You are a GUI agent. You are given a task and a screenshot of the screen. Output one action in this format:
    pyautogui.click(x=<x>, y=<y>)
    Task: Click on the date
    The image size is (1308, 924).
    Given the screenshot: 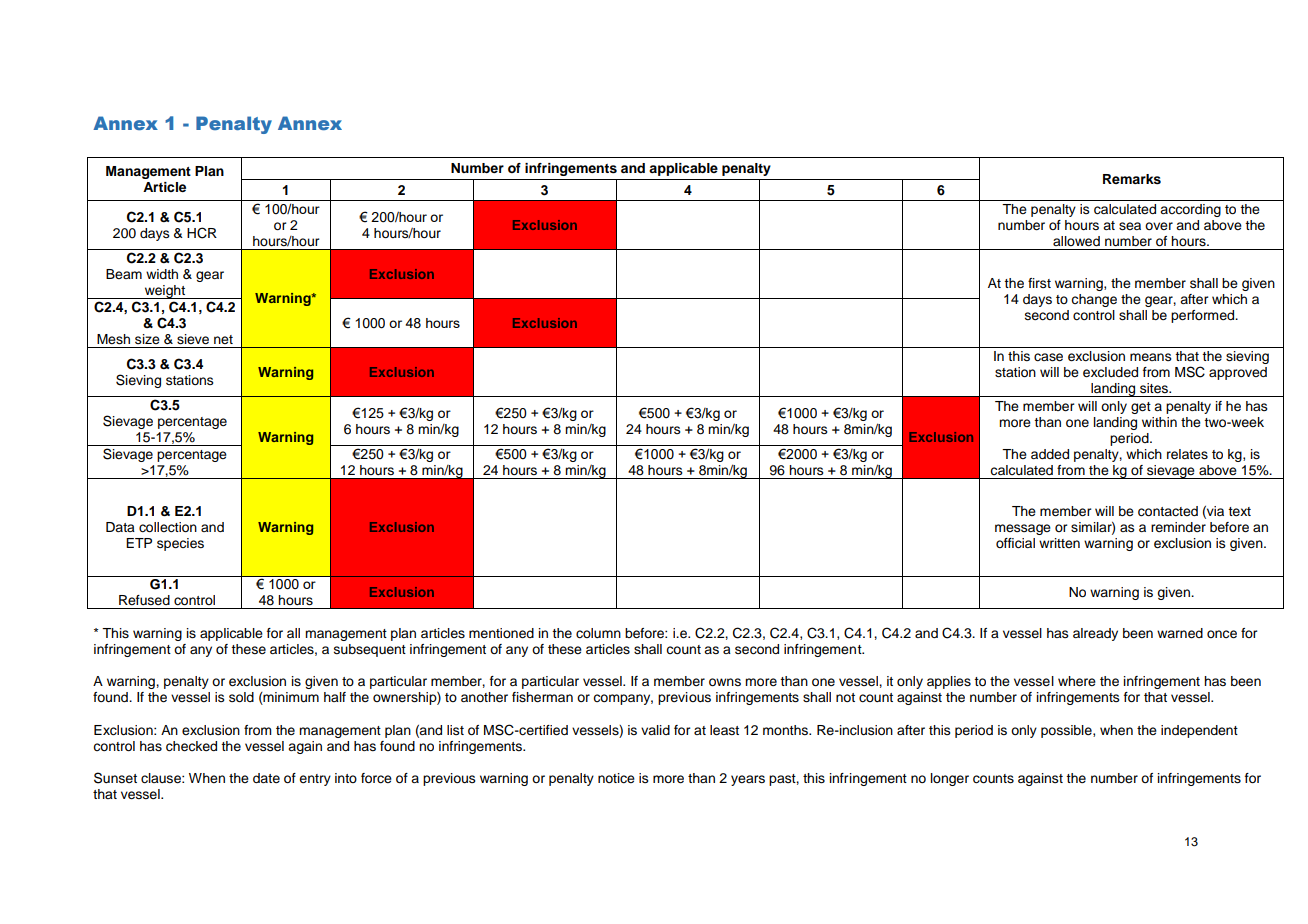 What is the action you would take?
    pyautogui.click(x=266, y=778)
